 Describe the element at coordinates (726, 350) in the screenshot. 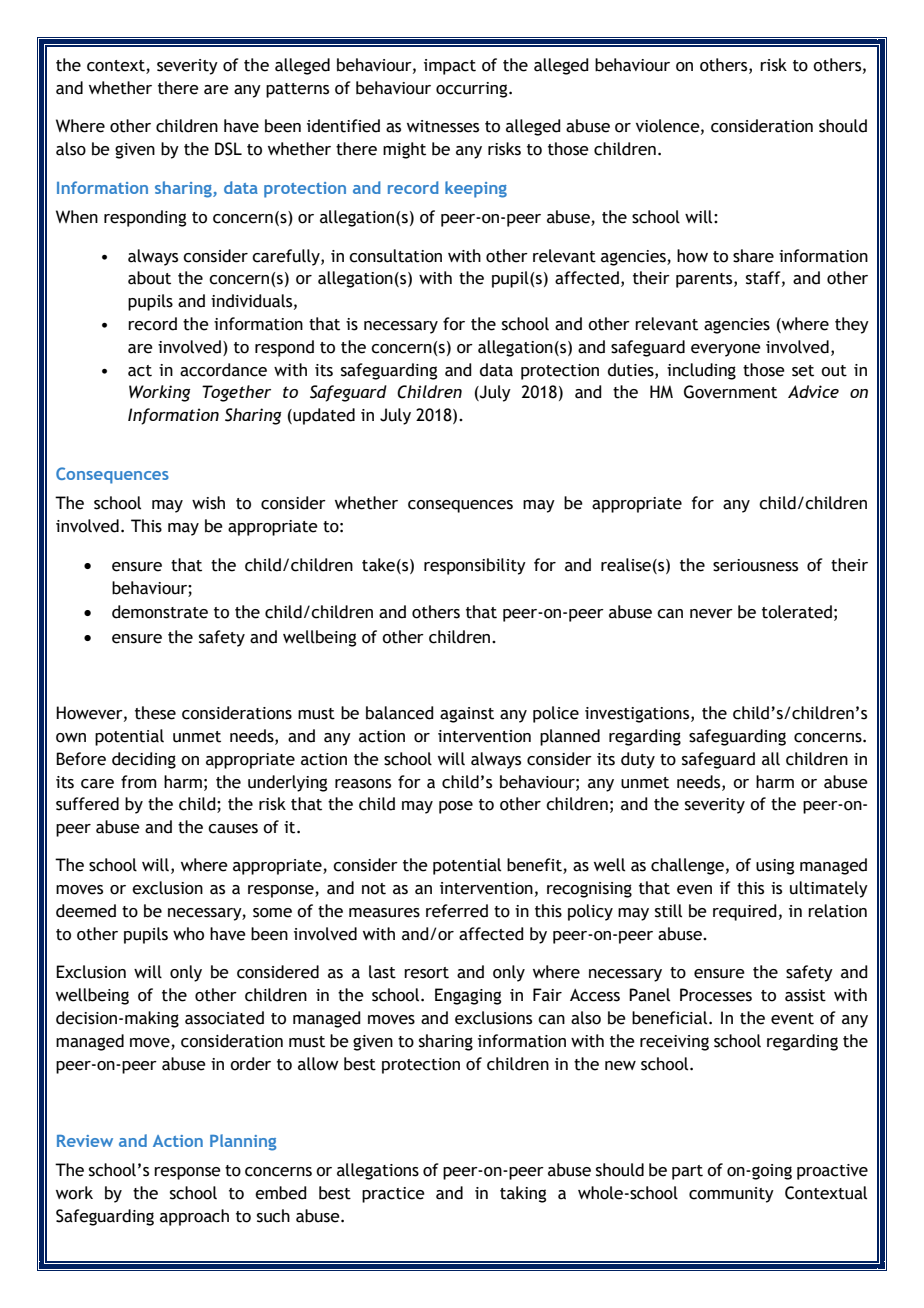

I see `everyone` at that location.
